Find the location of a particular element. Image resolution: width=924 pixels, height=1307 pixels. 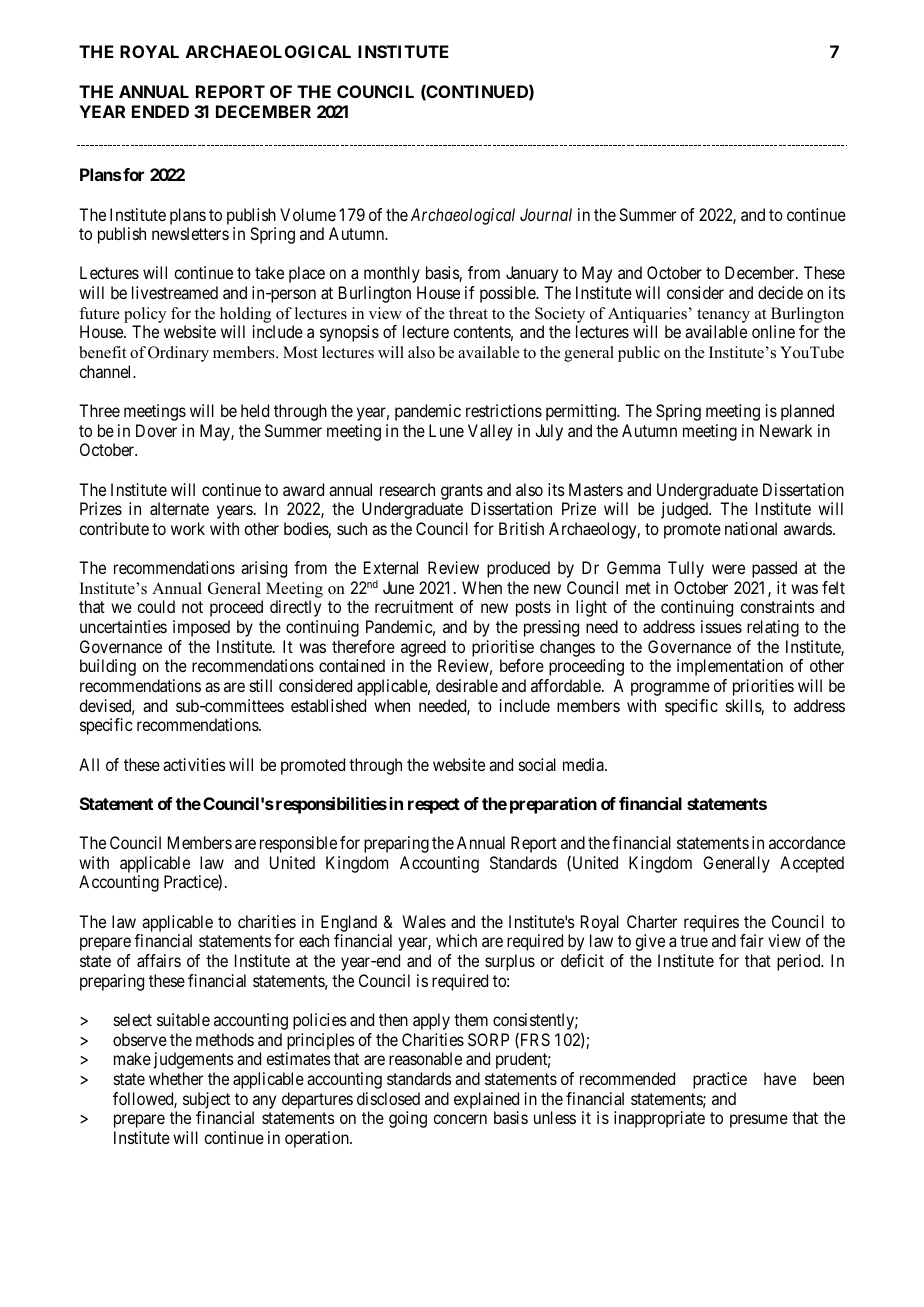

January is located at coordinates (532, 274).
